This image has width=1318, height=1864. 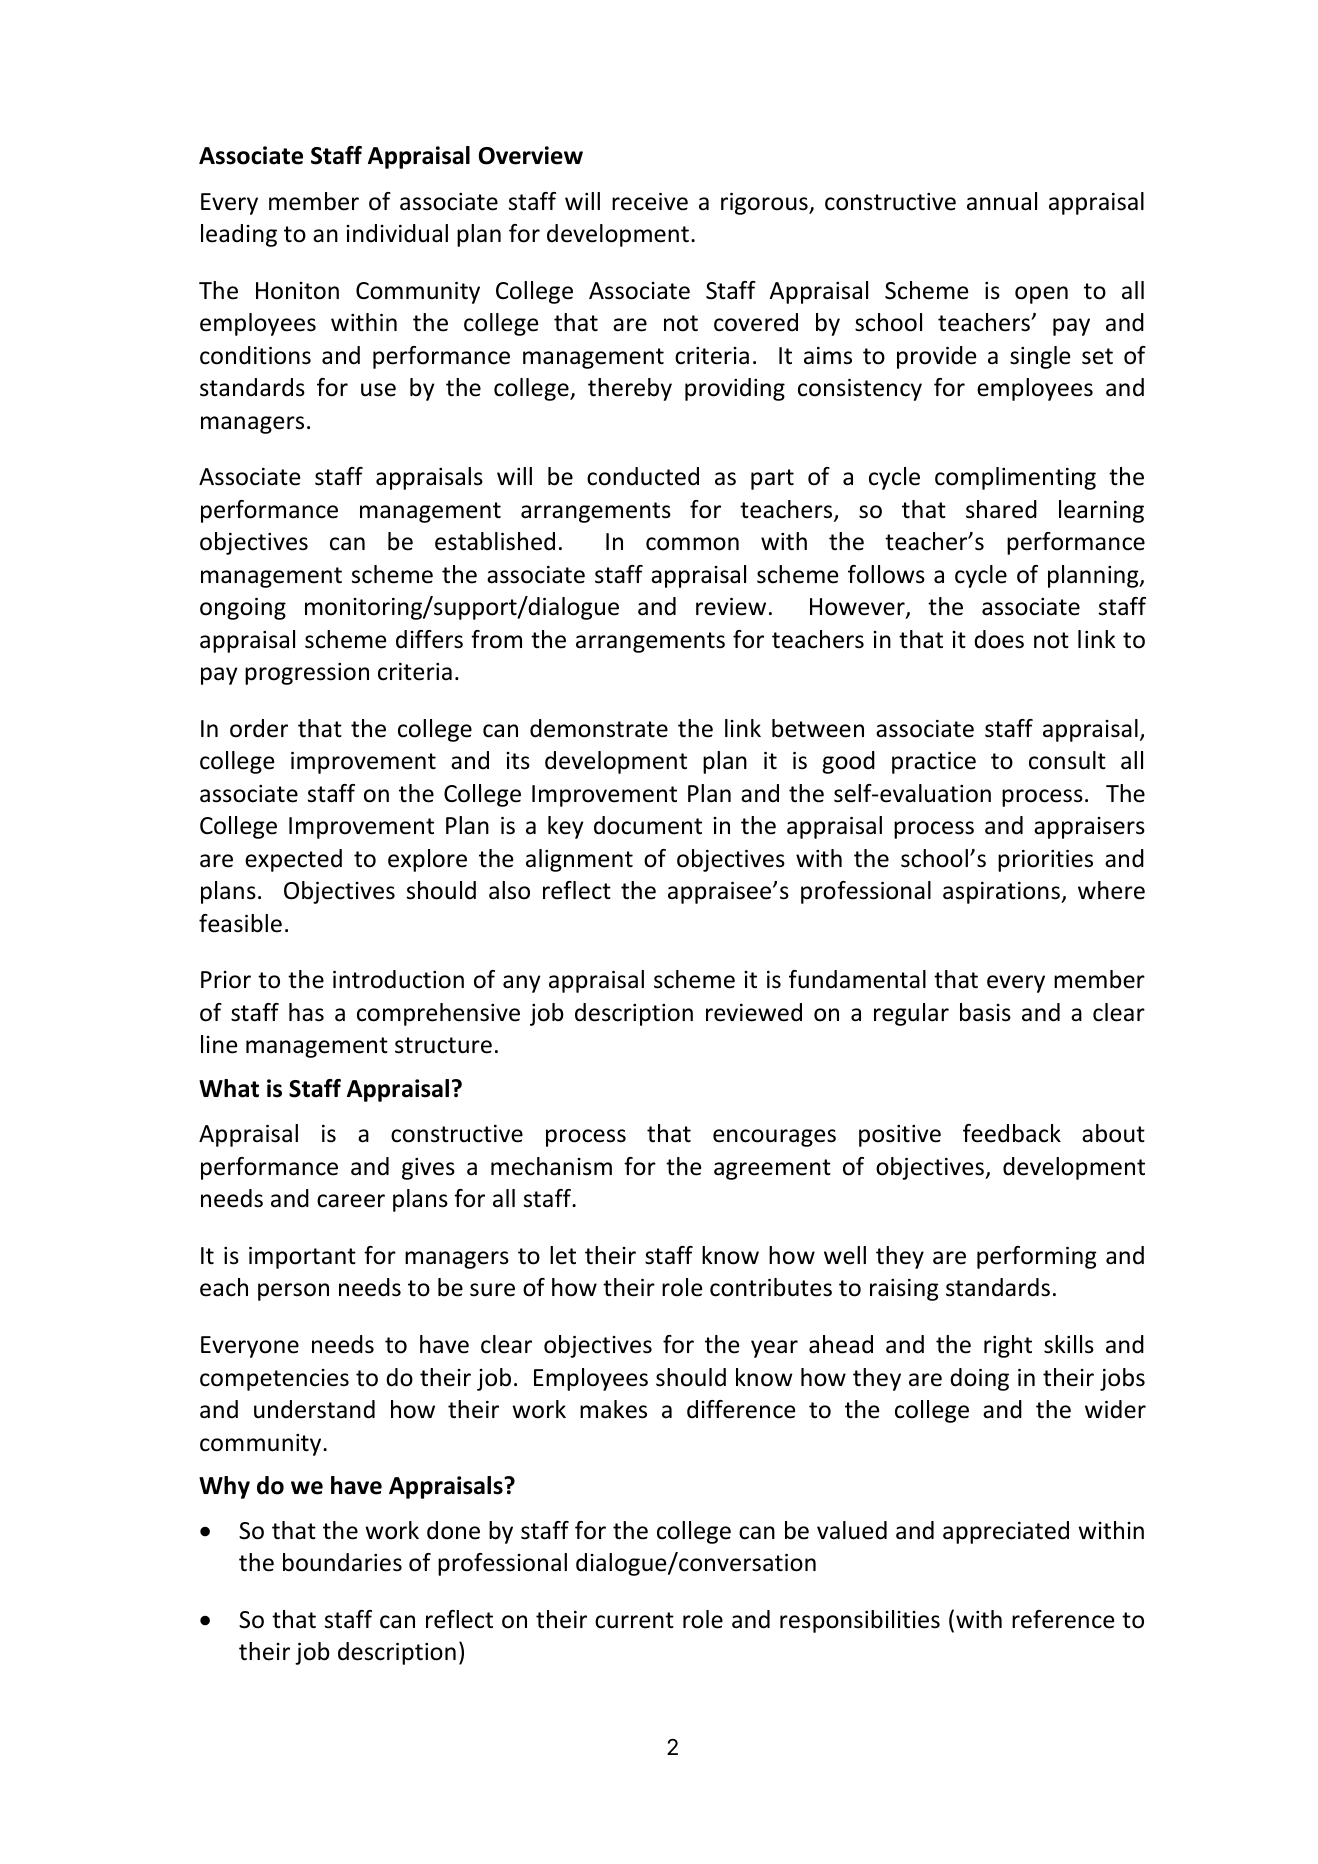 What do you see at coordinates (1002, 201) in the image?
I see `annual` at bounding box center [1002, 201].
